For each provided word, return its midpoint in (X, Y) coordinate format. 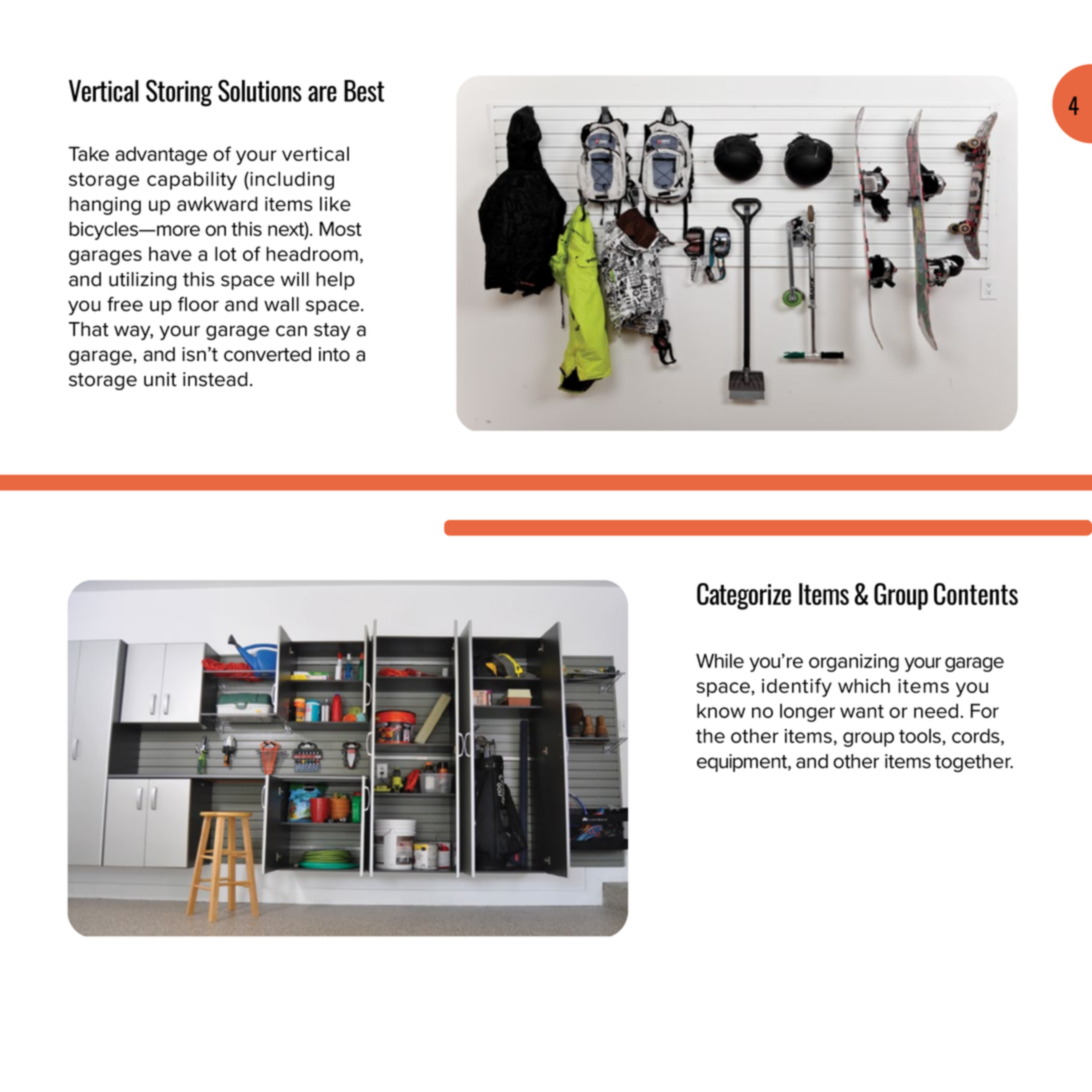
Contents (976, 594)
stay (332, 331)
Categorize (744, 596)
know (721, 710)
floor (198, 304)
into (334, 354)
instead (215, 379)
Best (364, 91)
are (322, 94)
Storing (179, 93)
